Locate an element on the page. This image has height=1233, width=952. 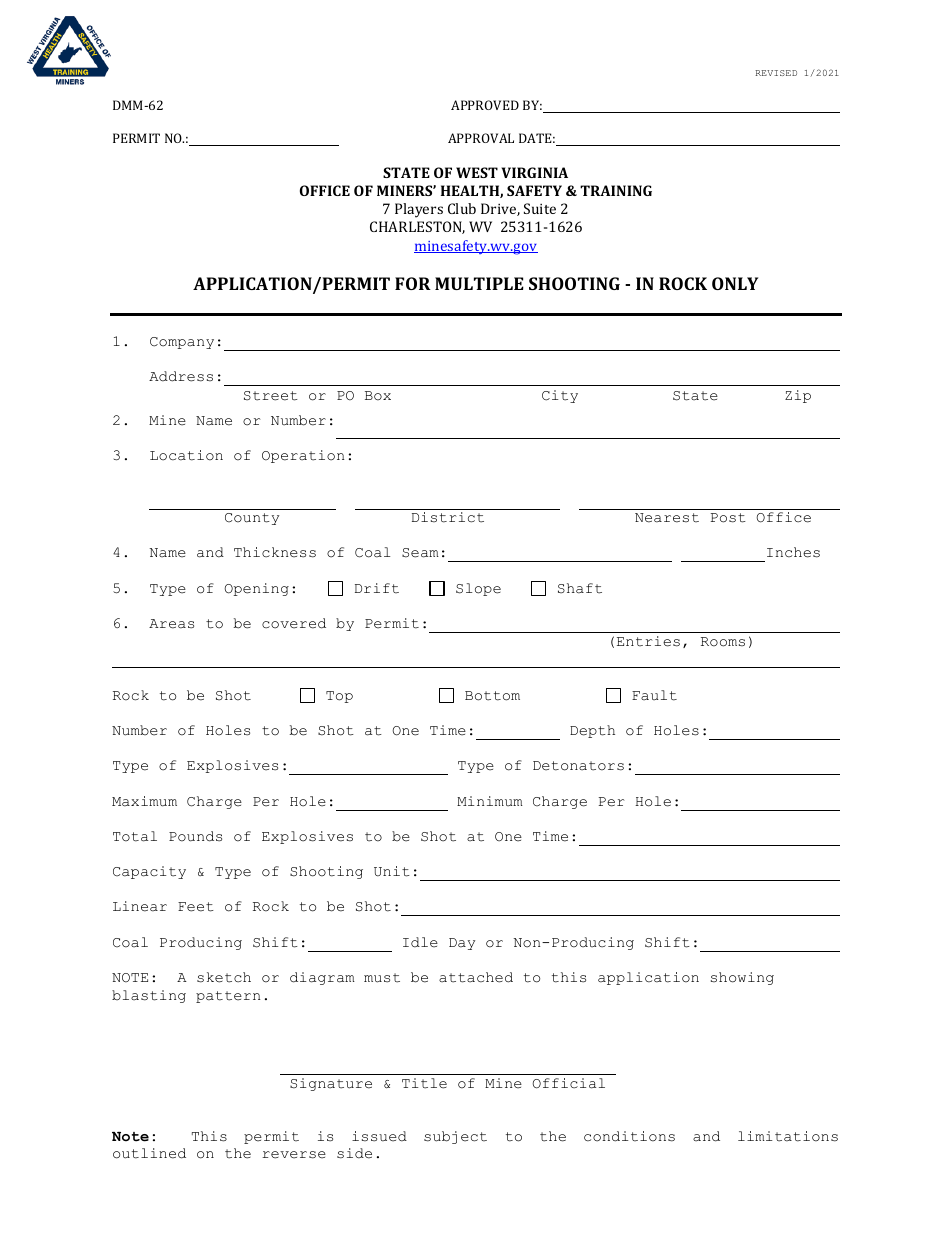
Areas is located at coordinates (171, 624).
